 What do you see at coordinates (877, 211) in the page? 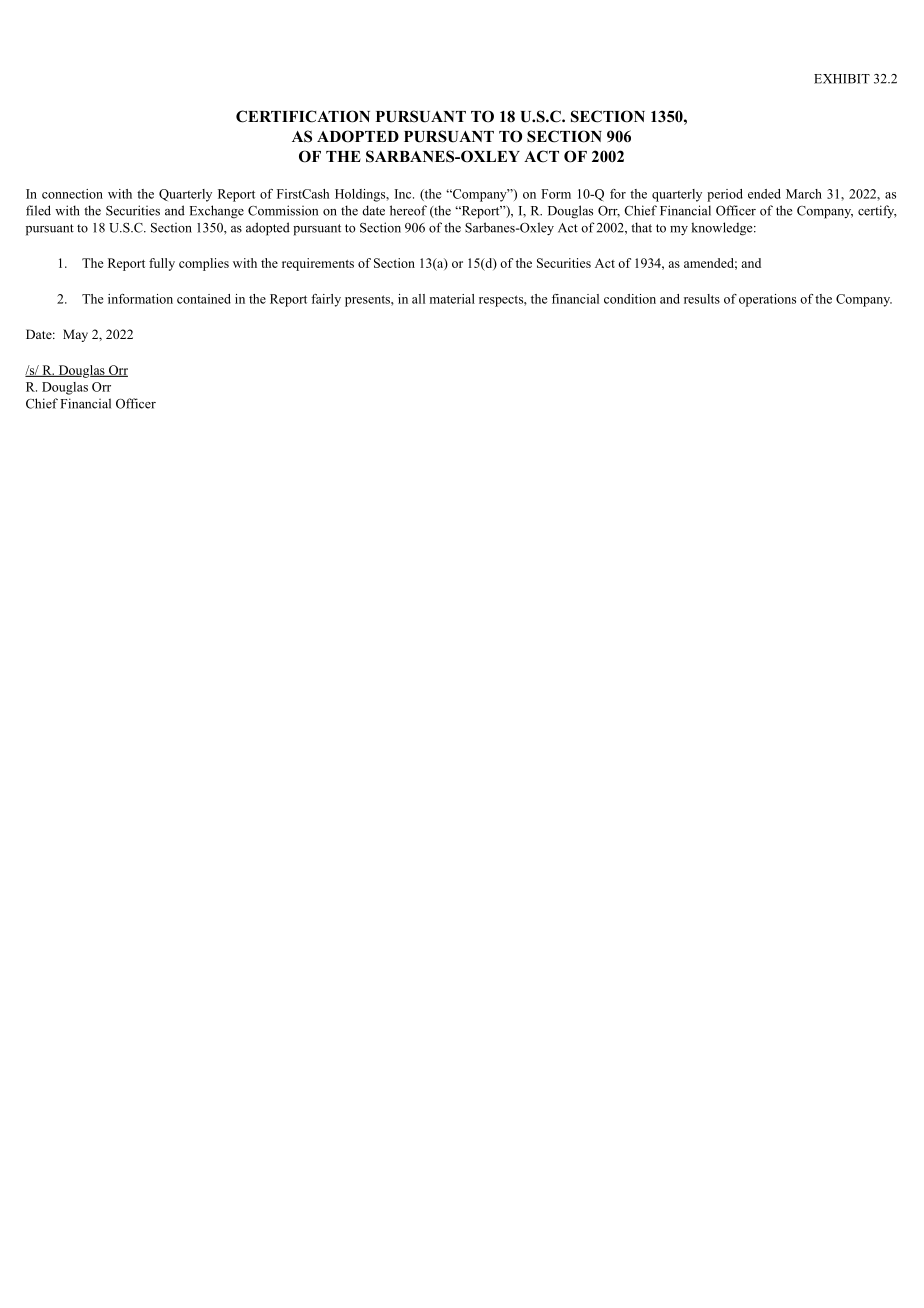
I see `certify` at bounding box center [877, 211].
